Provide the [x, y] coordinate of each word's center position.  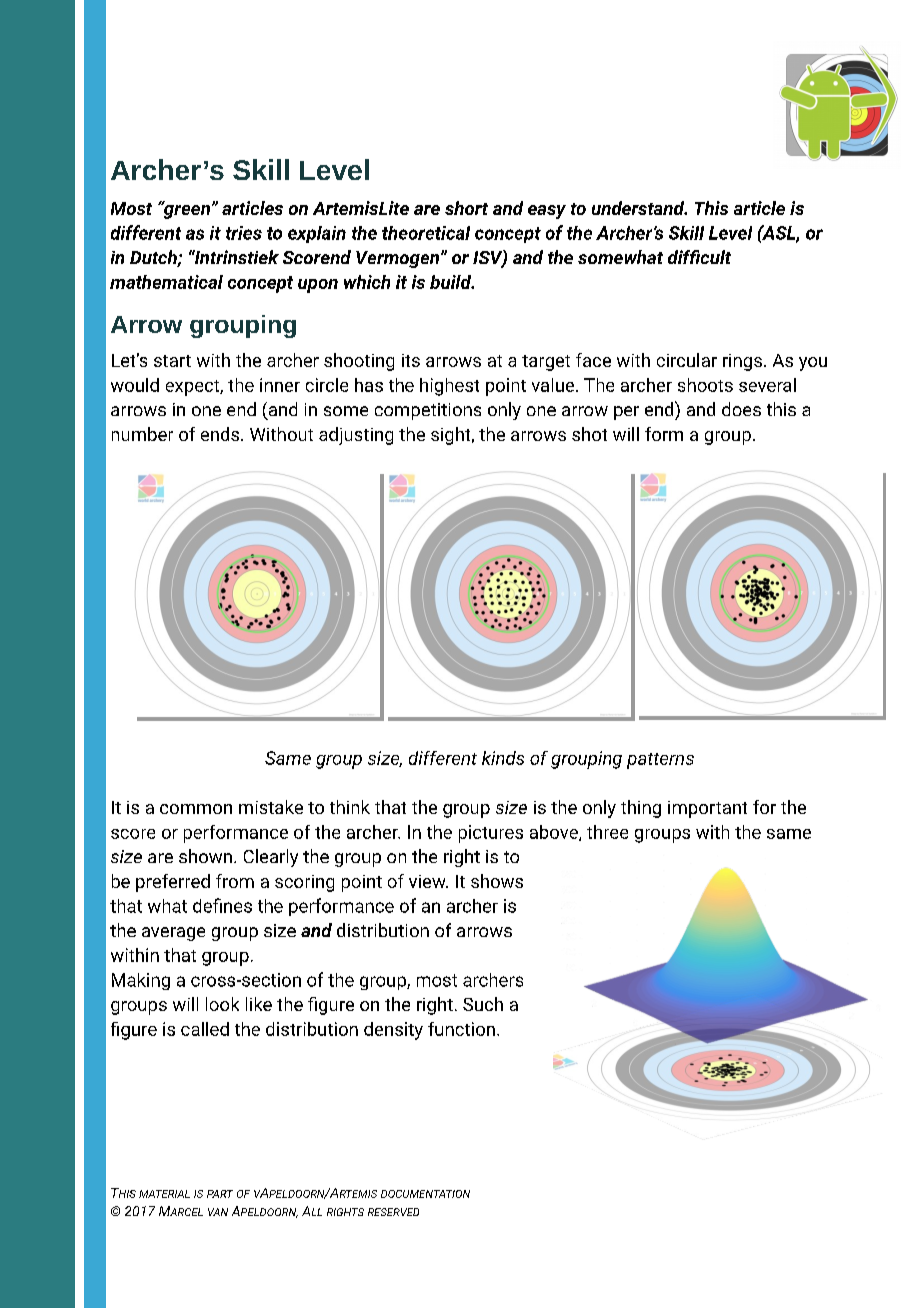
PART [220, 1194]
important [707, 809]
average [173, 934]
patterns [660, 761]
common [196, 809]
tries [244, 233]
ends [221, 434]
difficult [699, 257]
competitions [428, 411]
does [741, 409]
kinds [503, 758]
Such [483, 1004]
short [466, 208]
